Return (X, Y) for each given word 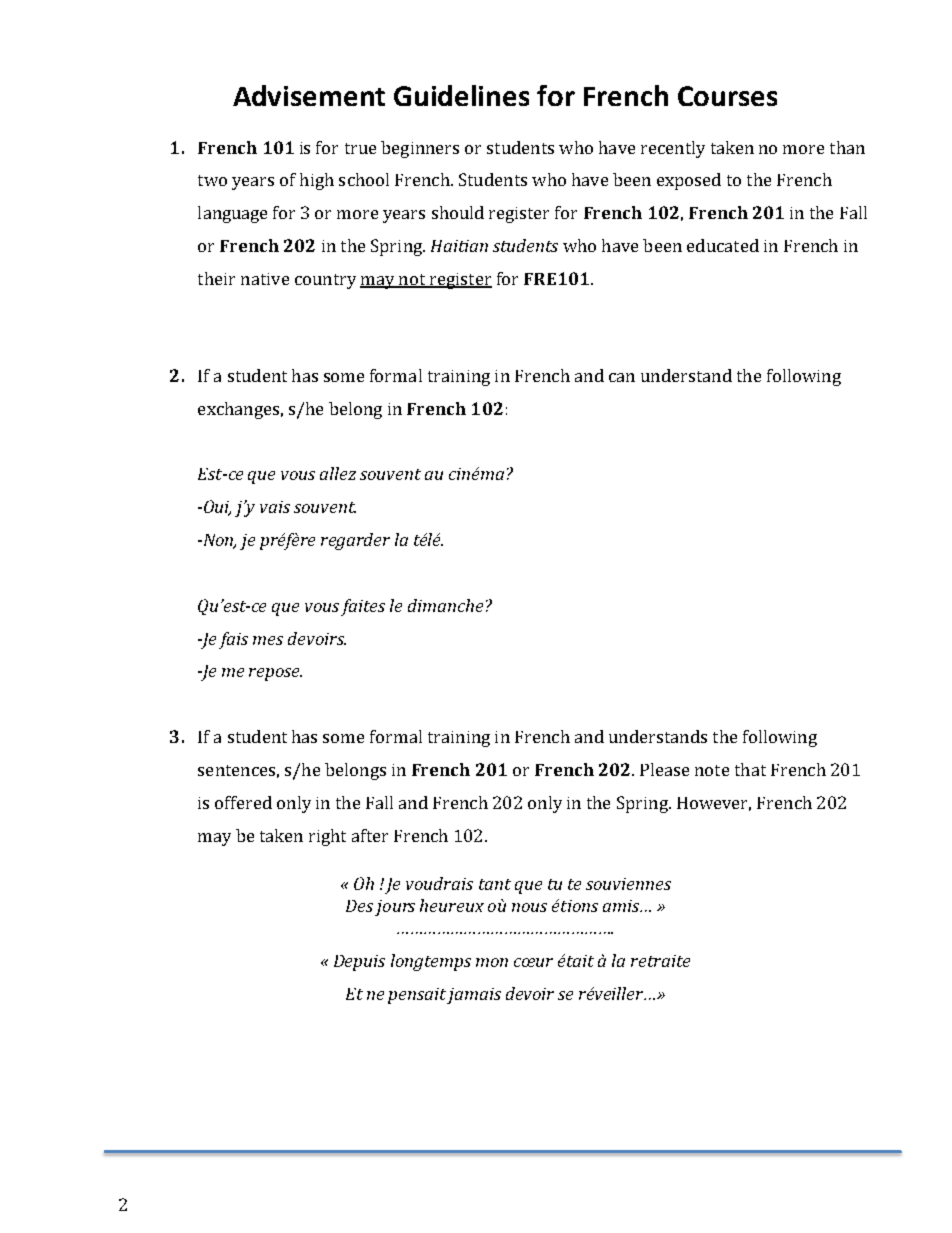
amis (622, 906)
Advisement (309, 95)
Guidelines (461, 95)
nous (529, 907)
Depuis (359, 963)
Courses (727, 96)
